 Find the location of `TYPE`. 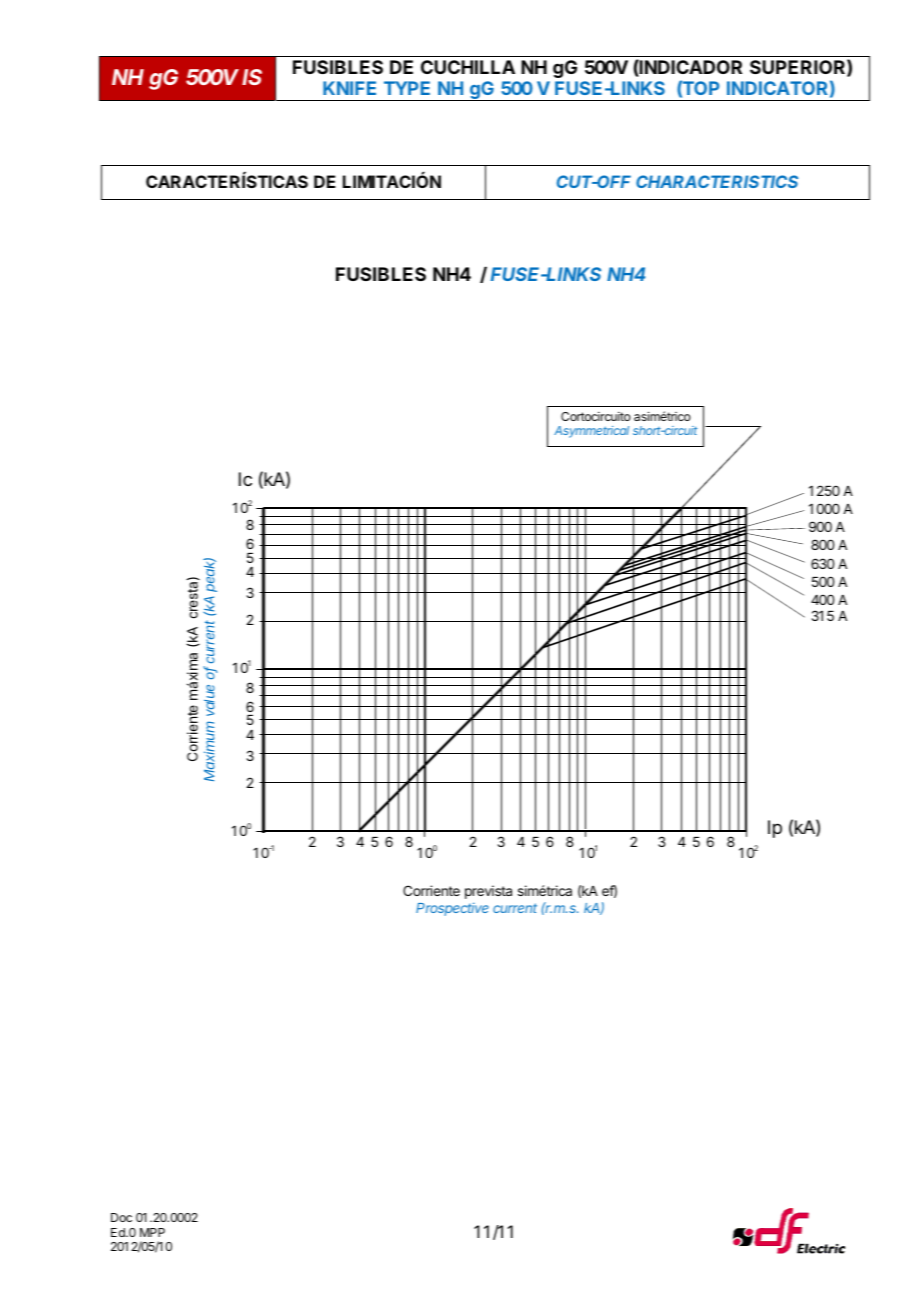

TYPE is located at coordinates (407, 88).
